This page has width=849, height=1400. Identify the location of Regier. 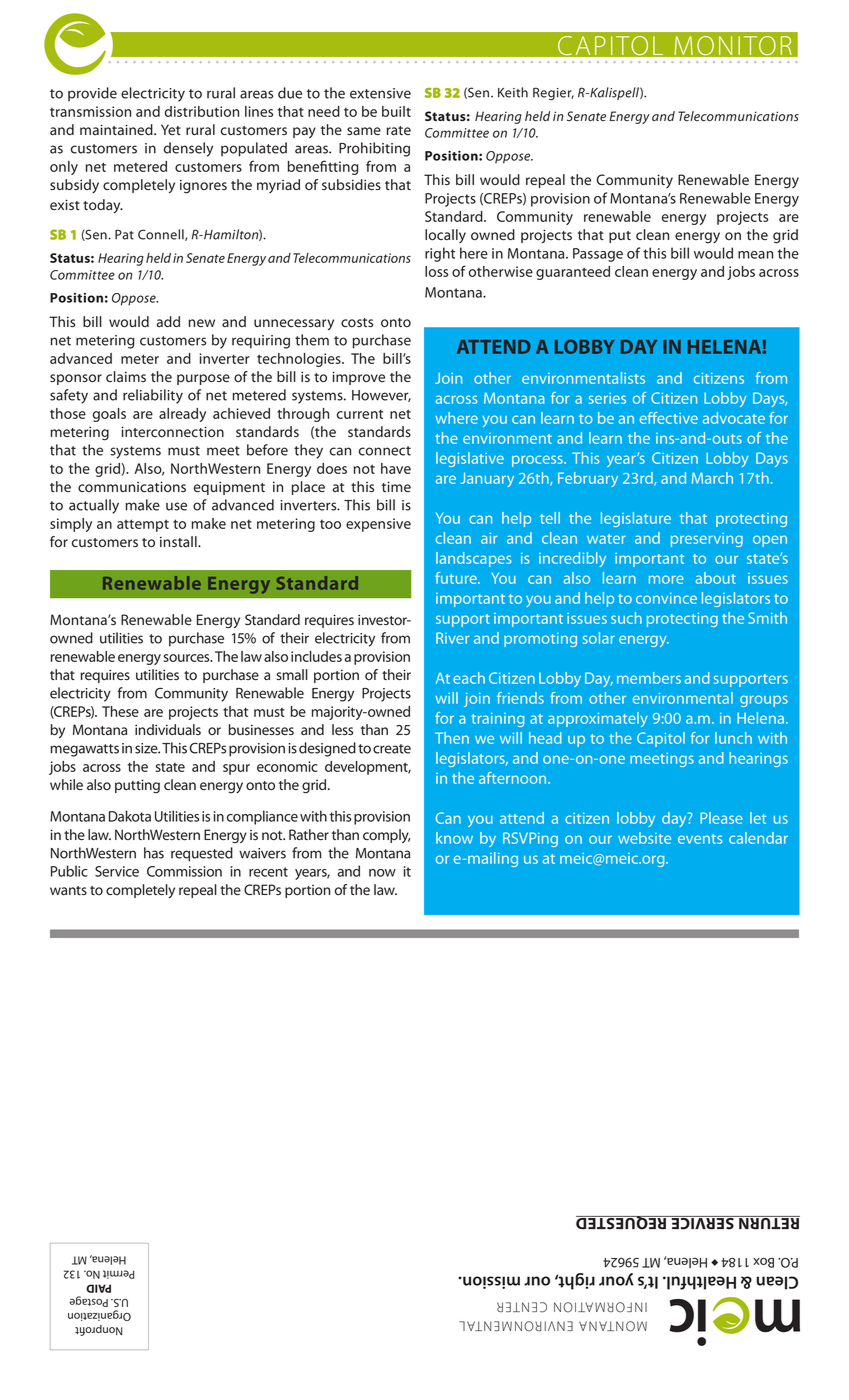
(553, 93).
